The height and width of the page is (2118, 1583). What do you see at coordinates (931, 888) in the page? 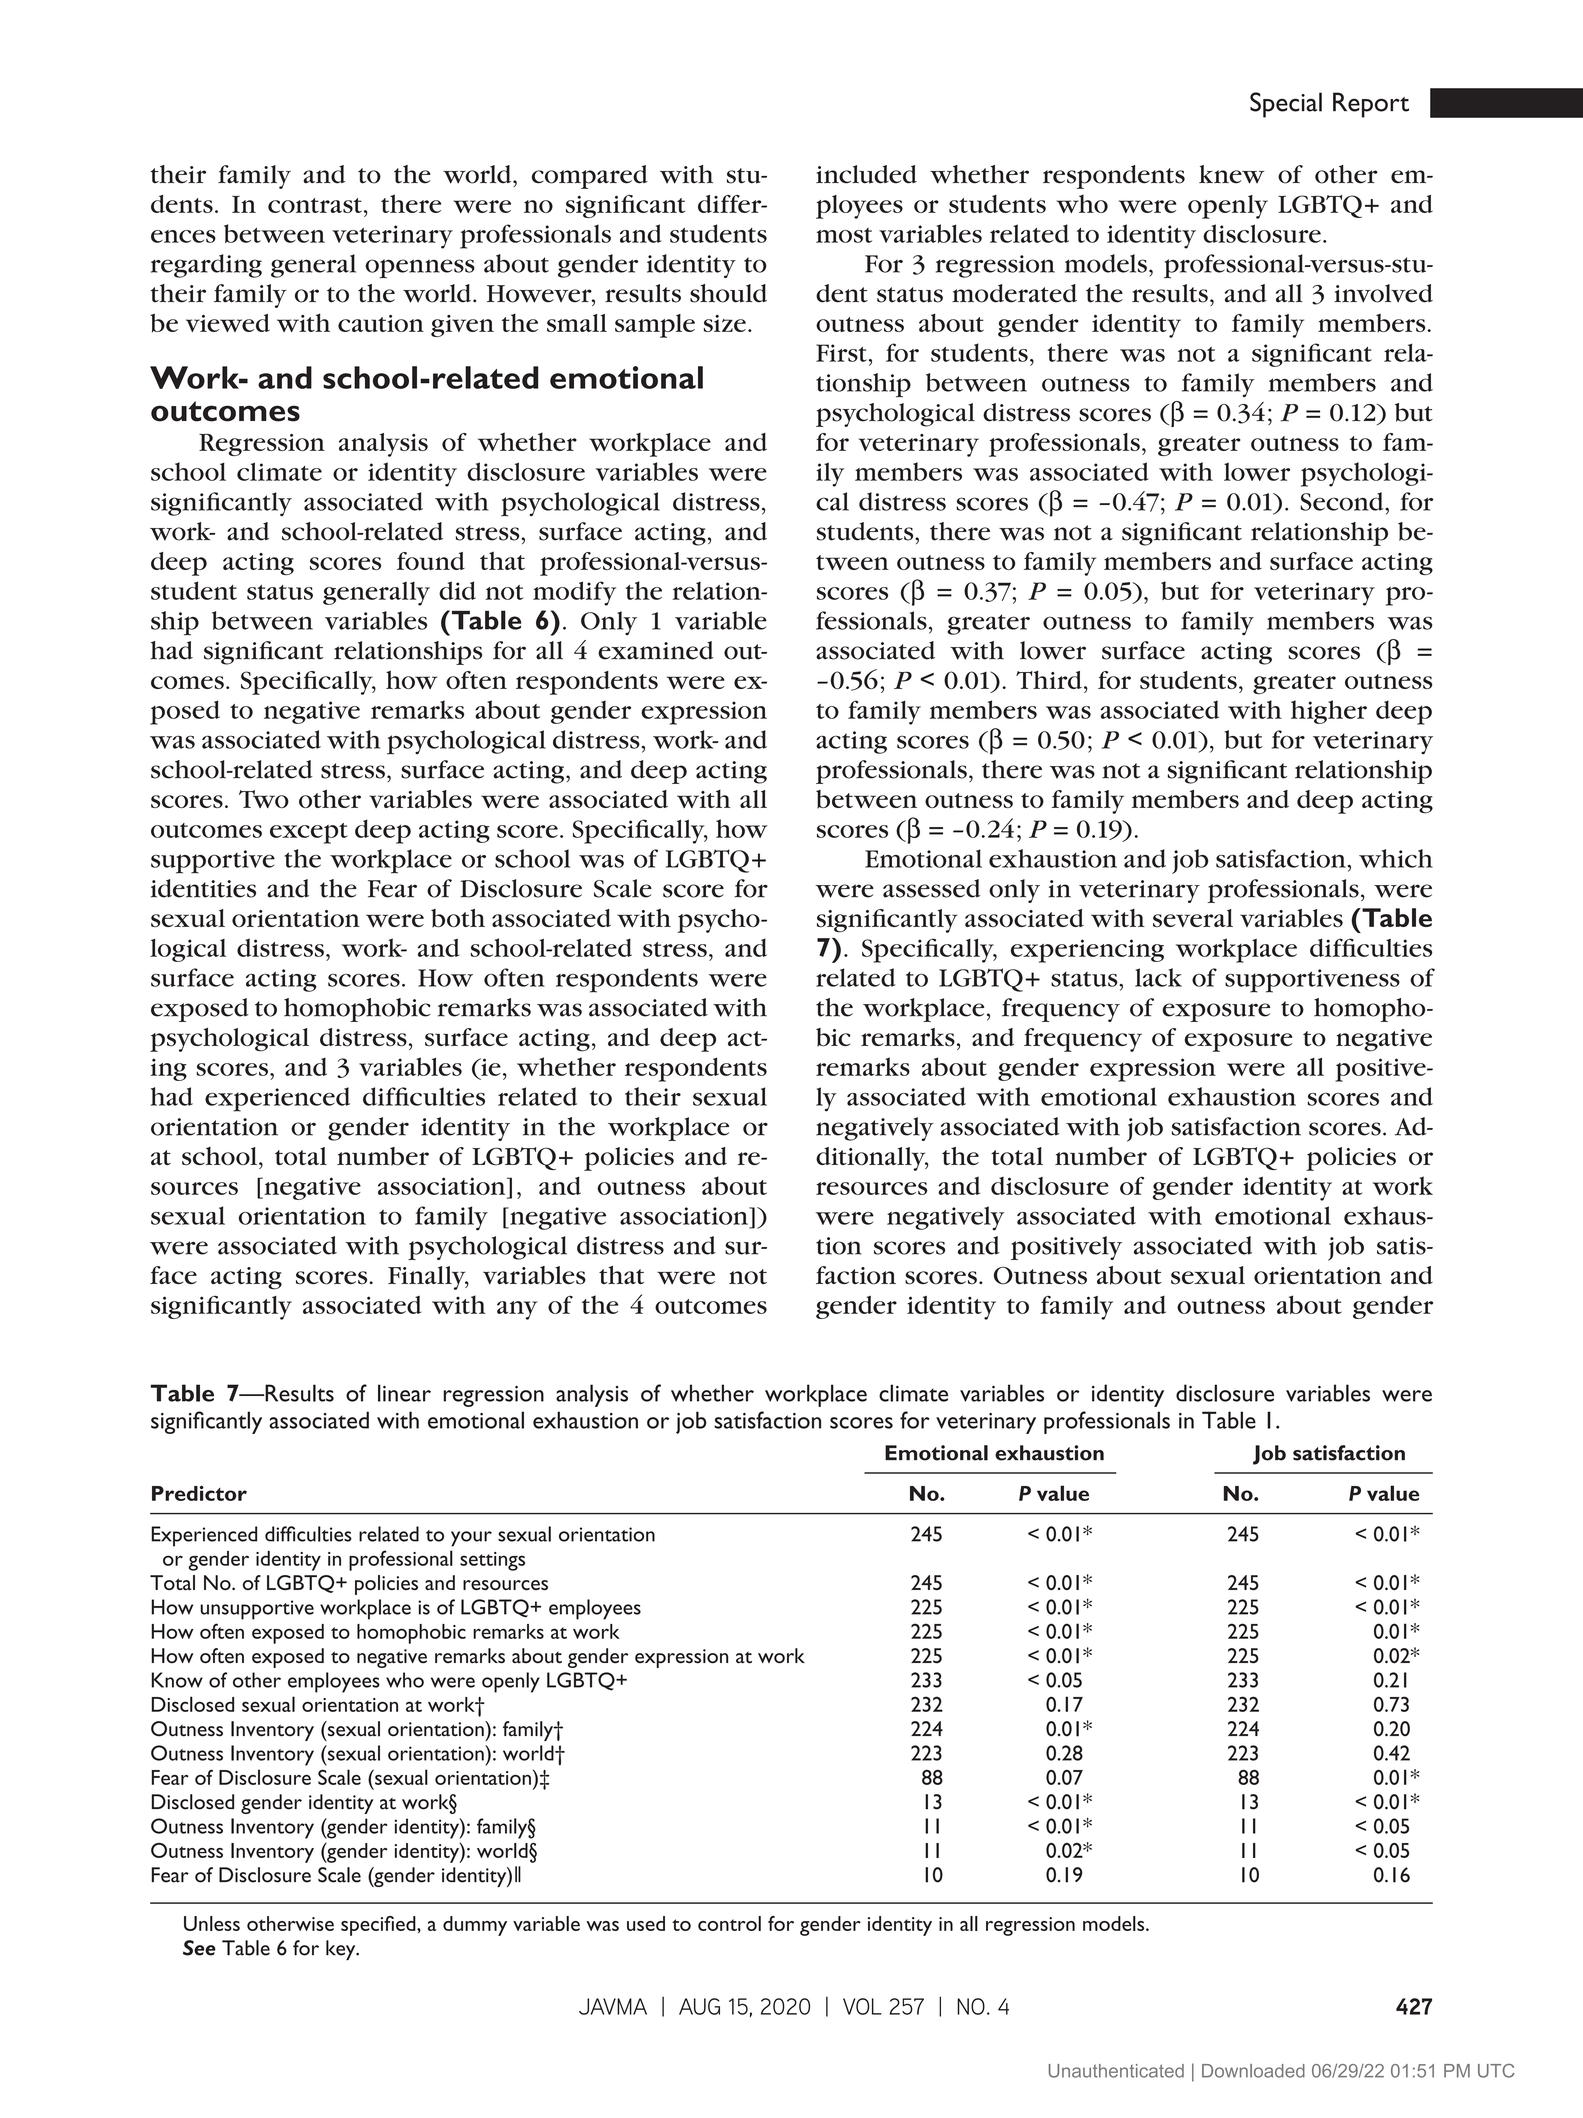
I see `assessed` at bounding box center [931, 888].
